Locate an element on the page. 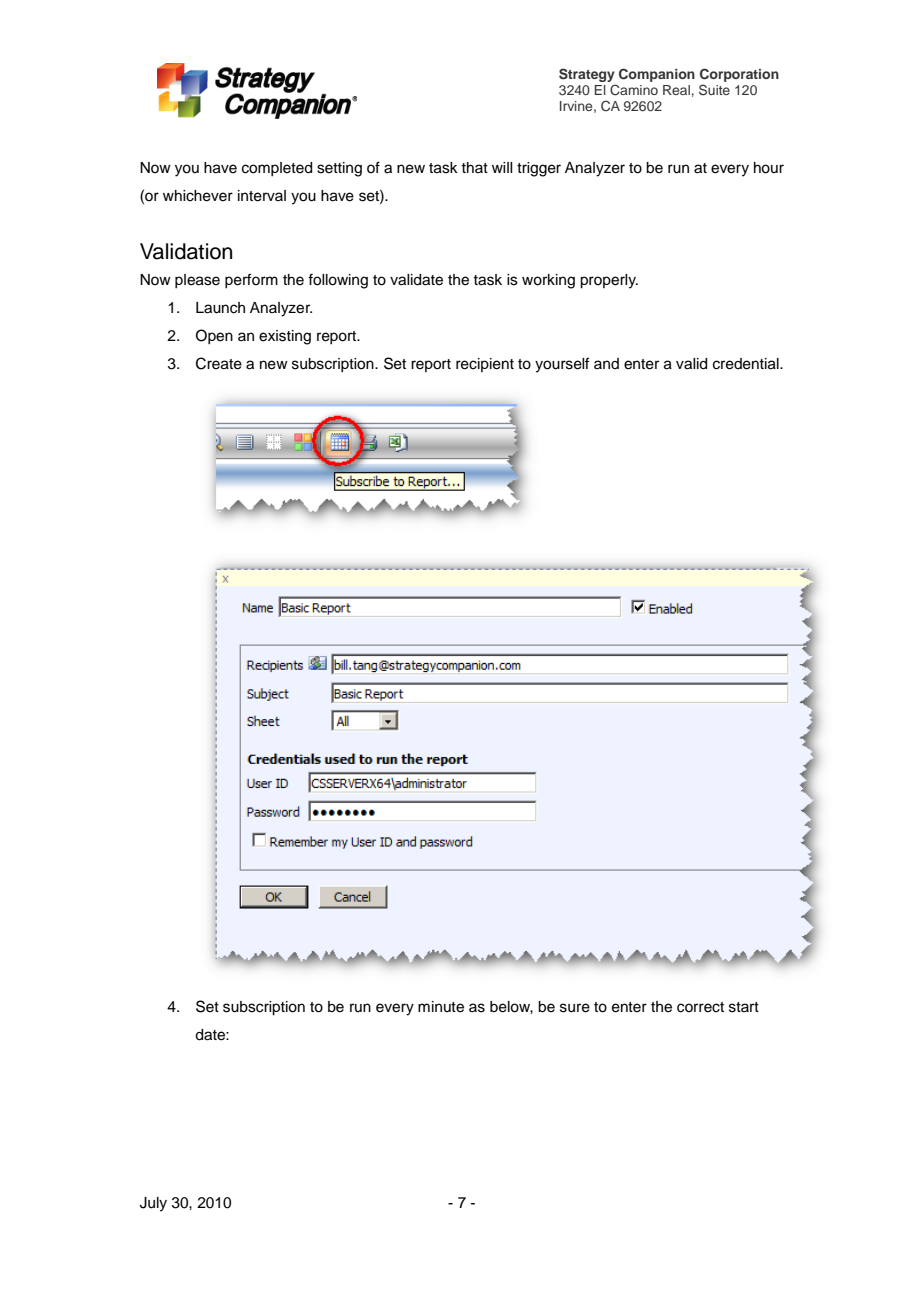  yourself is located at coordinates (562, 365).
